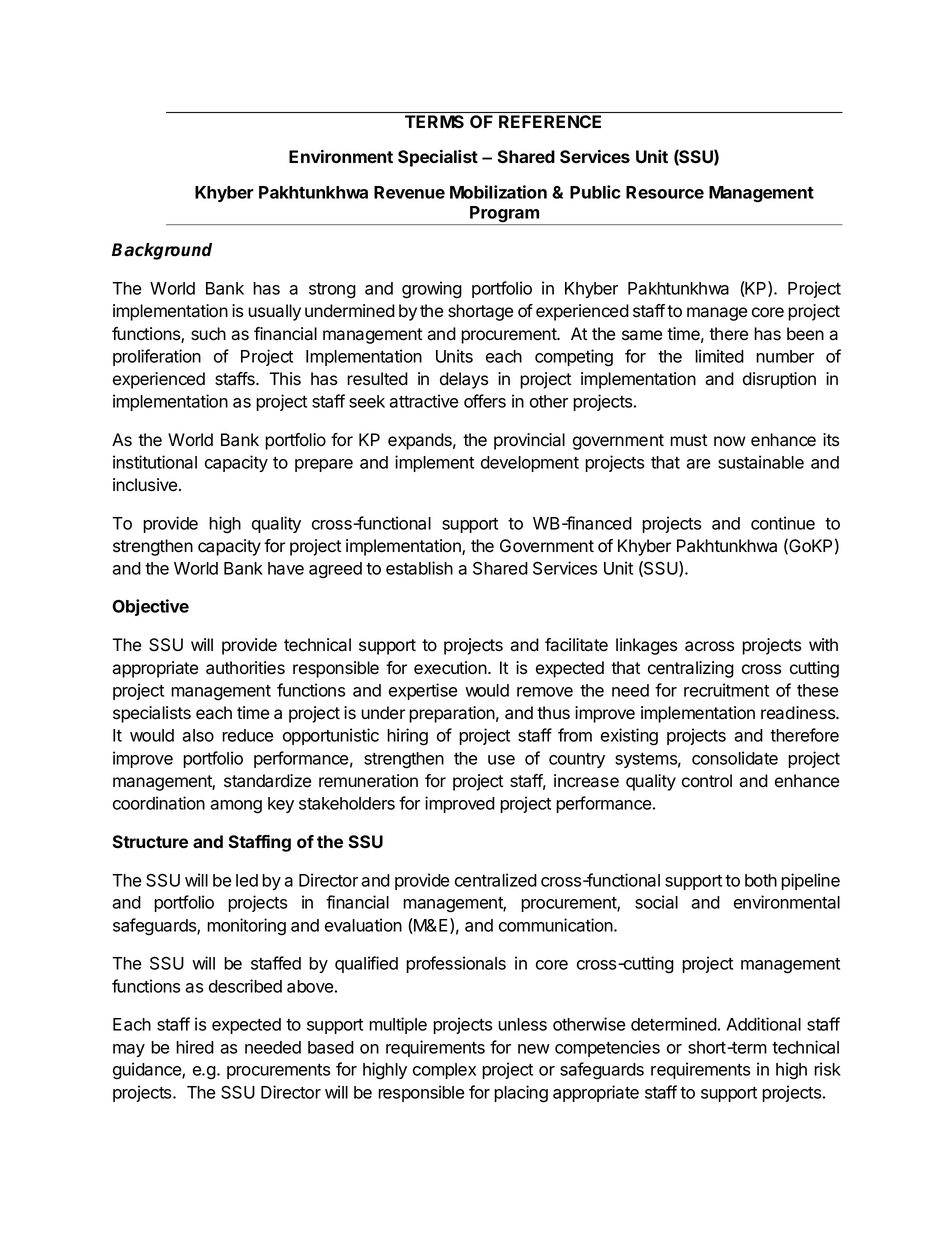 The height and width of the screenshot is (1233, 952). Describe the element at coordinates (162, 251) in the screenshot. I see `Background` at that location.
